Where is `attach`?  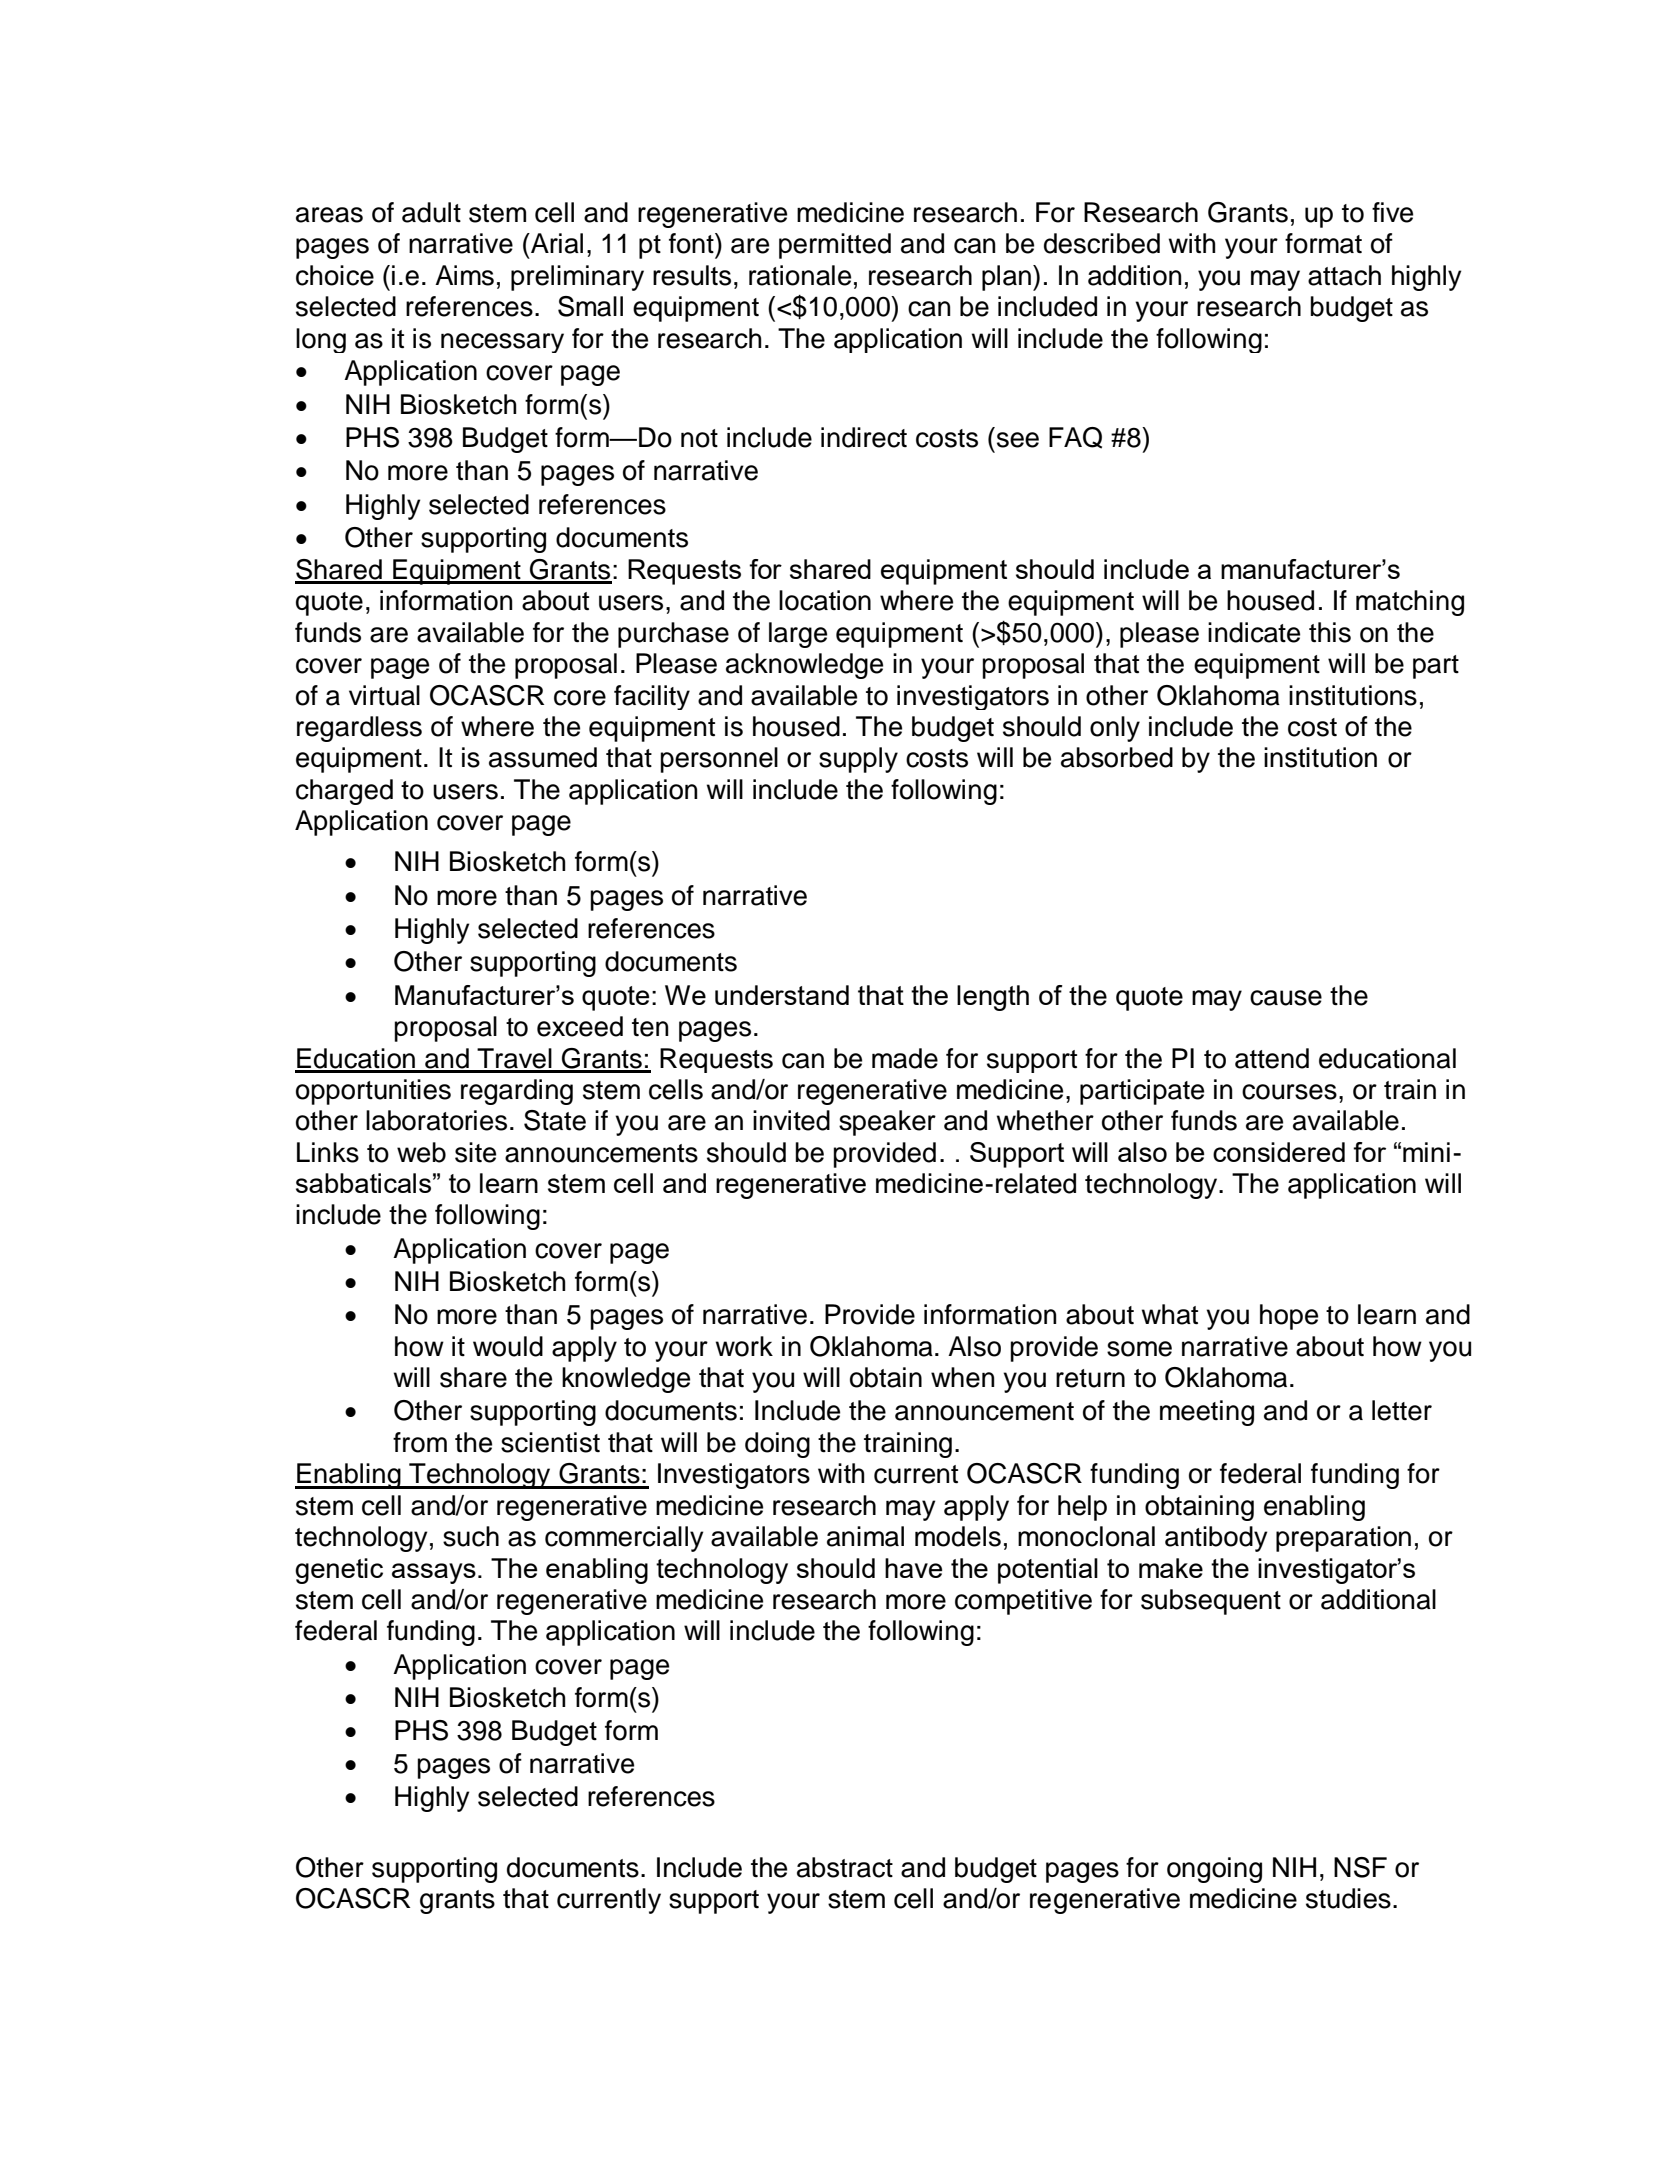
attach is located at coordinates (1344, 275).
